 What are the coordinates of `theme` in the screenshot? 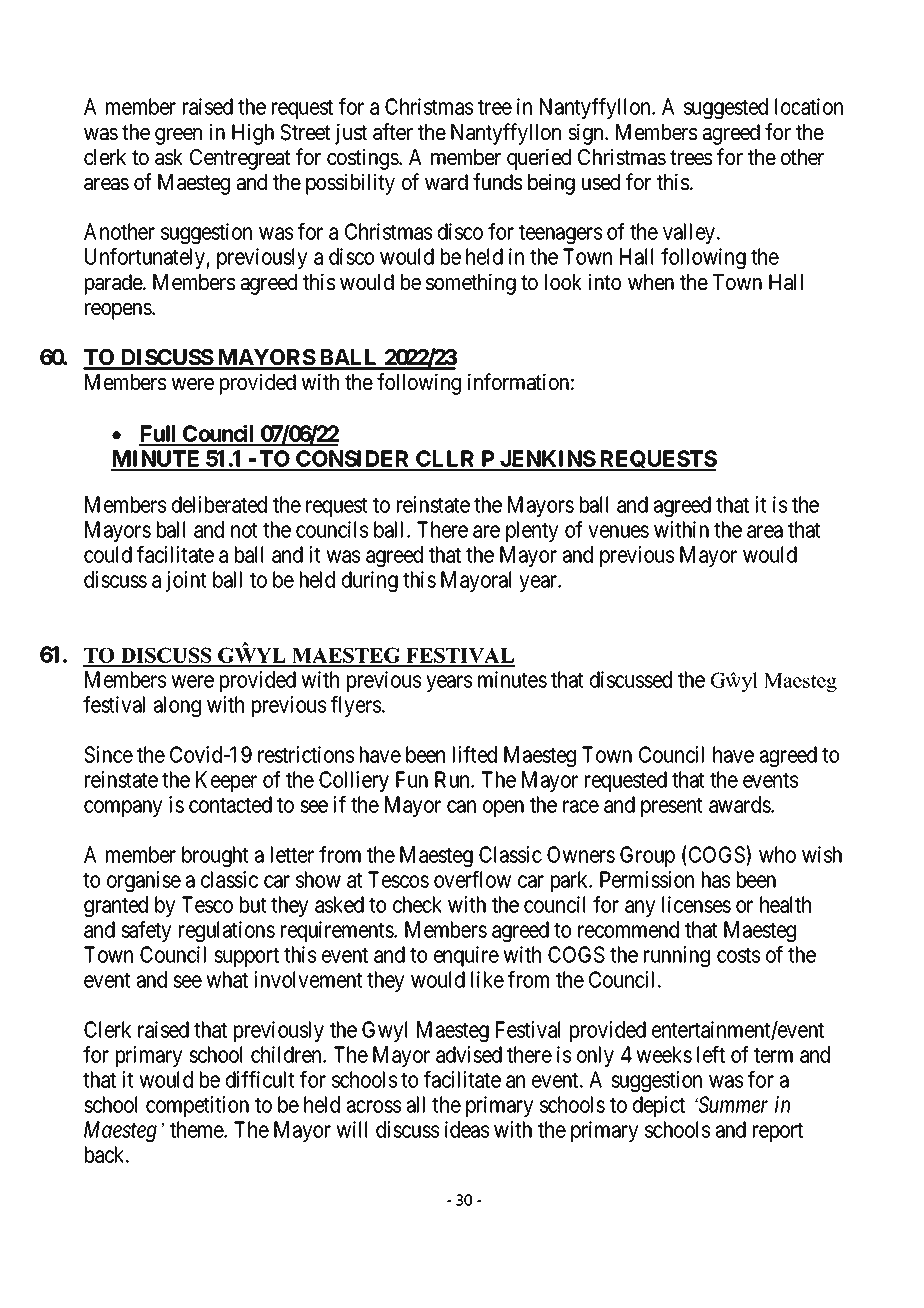 It's located at (197, 1129).
